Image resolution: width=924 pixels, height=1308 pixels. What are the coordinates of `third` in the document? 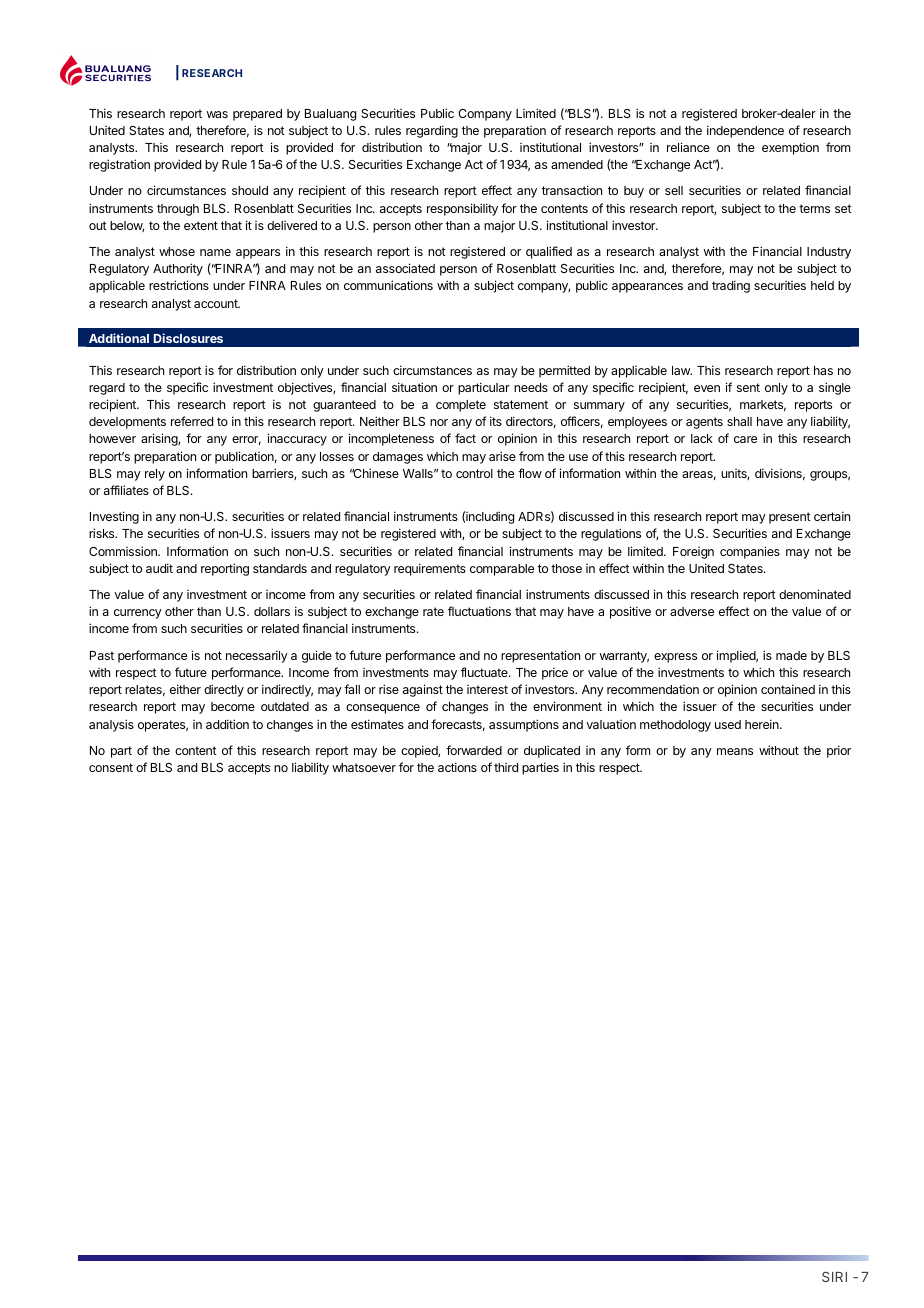 It's located at (506, 767).
